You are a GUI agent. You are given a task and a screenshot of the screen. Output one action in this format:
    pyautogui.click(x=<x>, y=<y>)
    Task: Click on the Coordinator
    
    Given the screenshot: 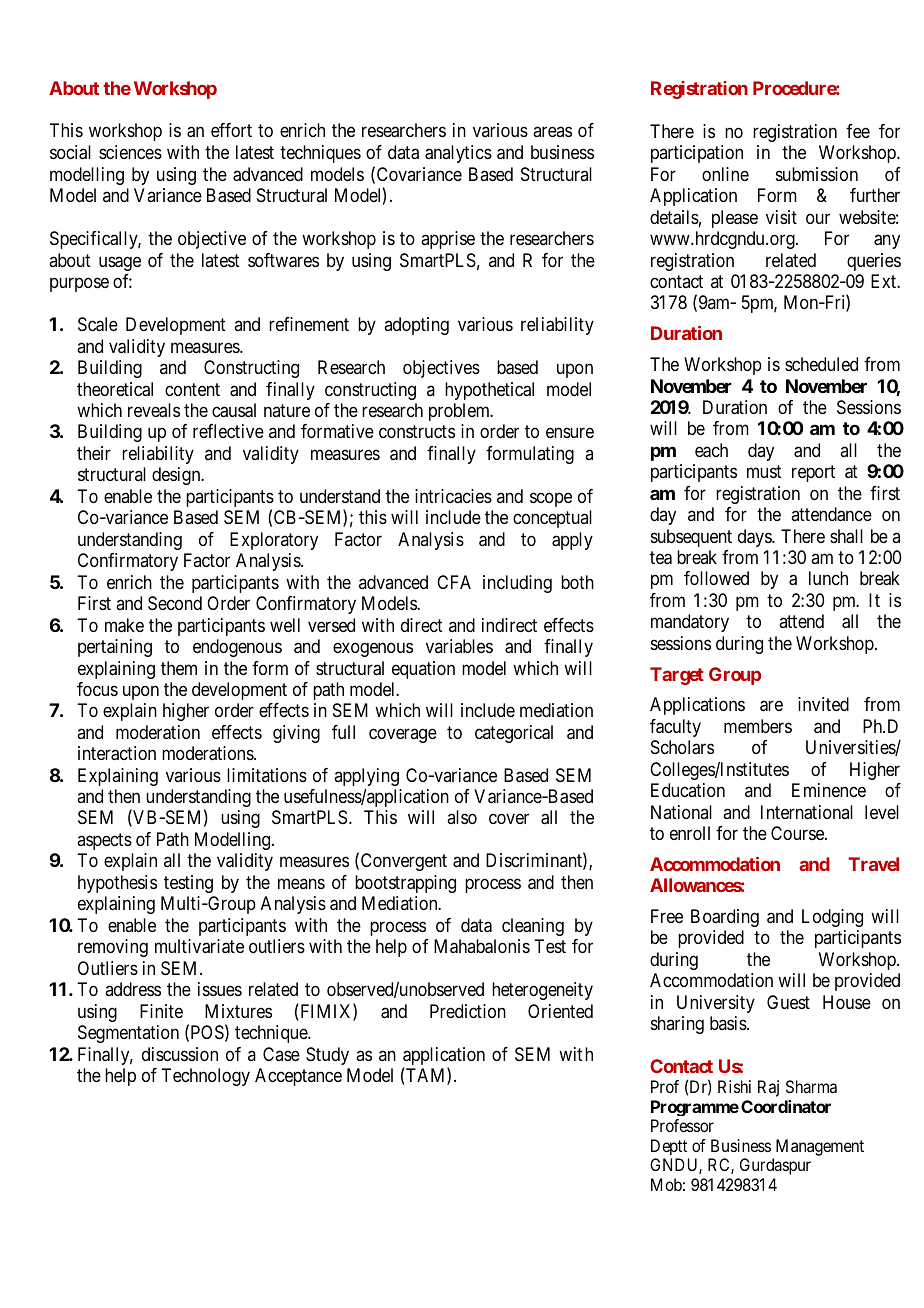 What is the action you would take?
    pyautogui.click(x=786, y=1106)
